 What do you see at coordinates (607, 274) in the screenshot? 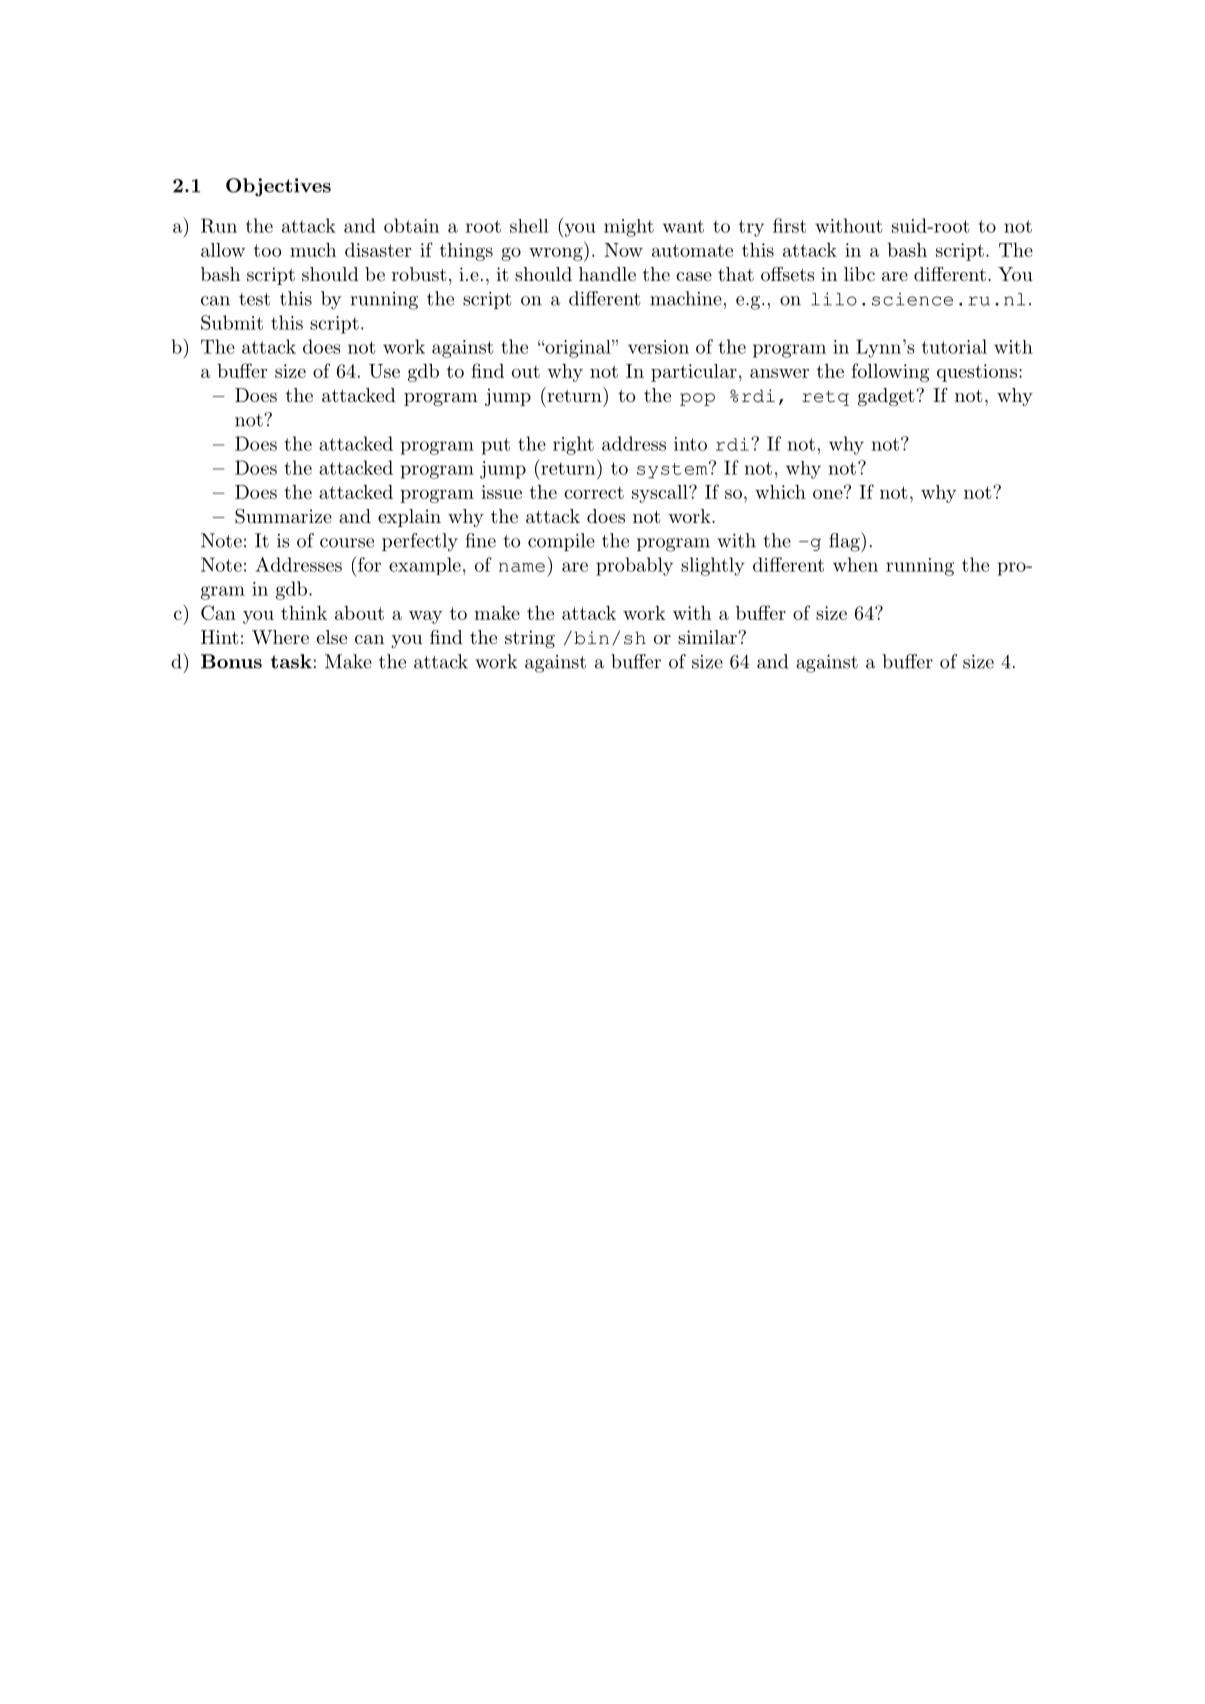
I see `handle` at bounding box center [607, 274].
